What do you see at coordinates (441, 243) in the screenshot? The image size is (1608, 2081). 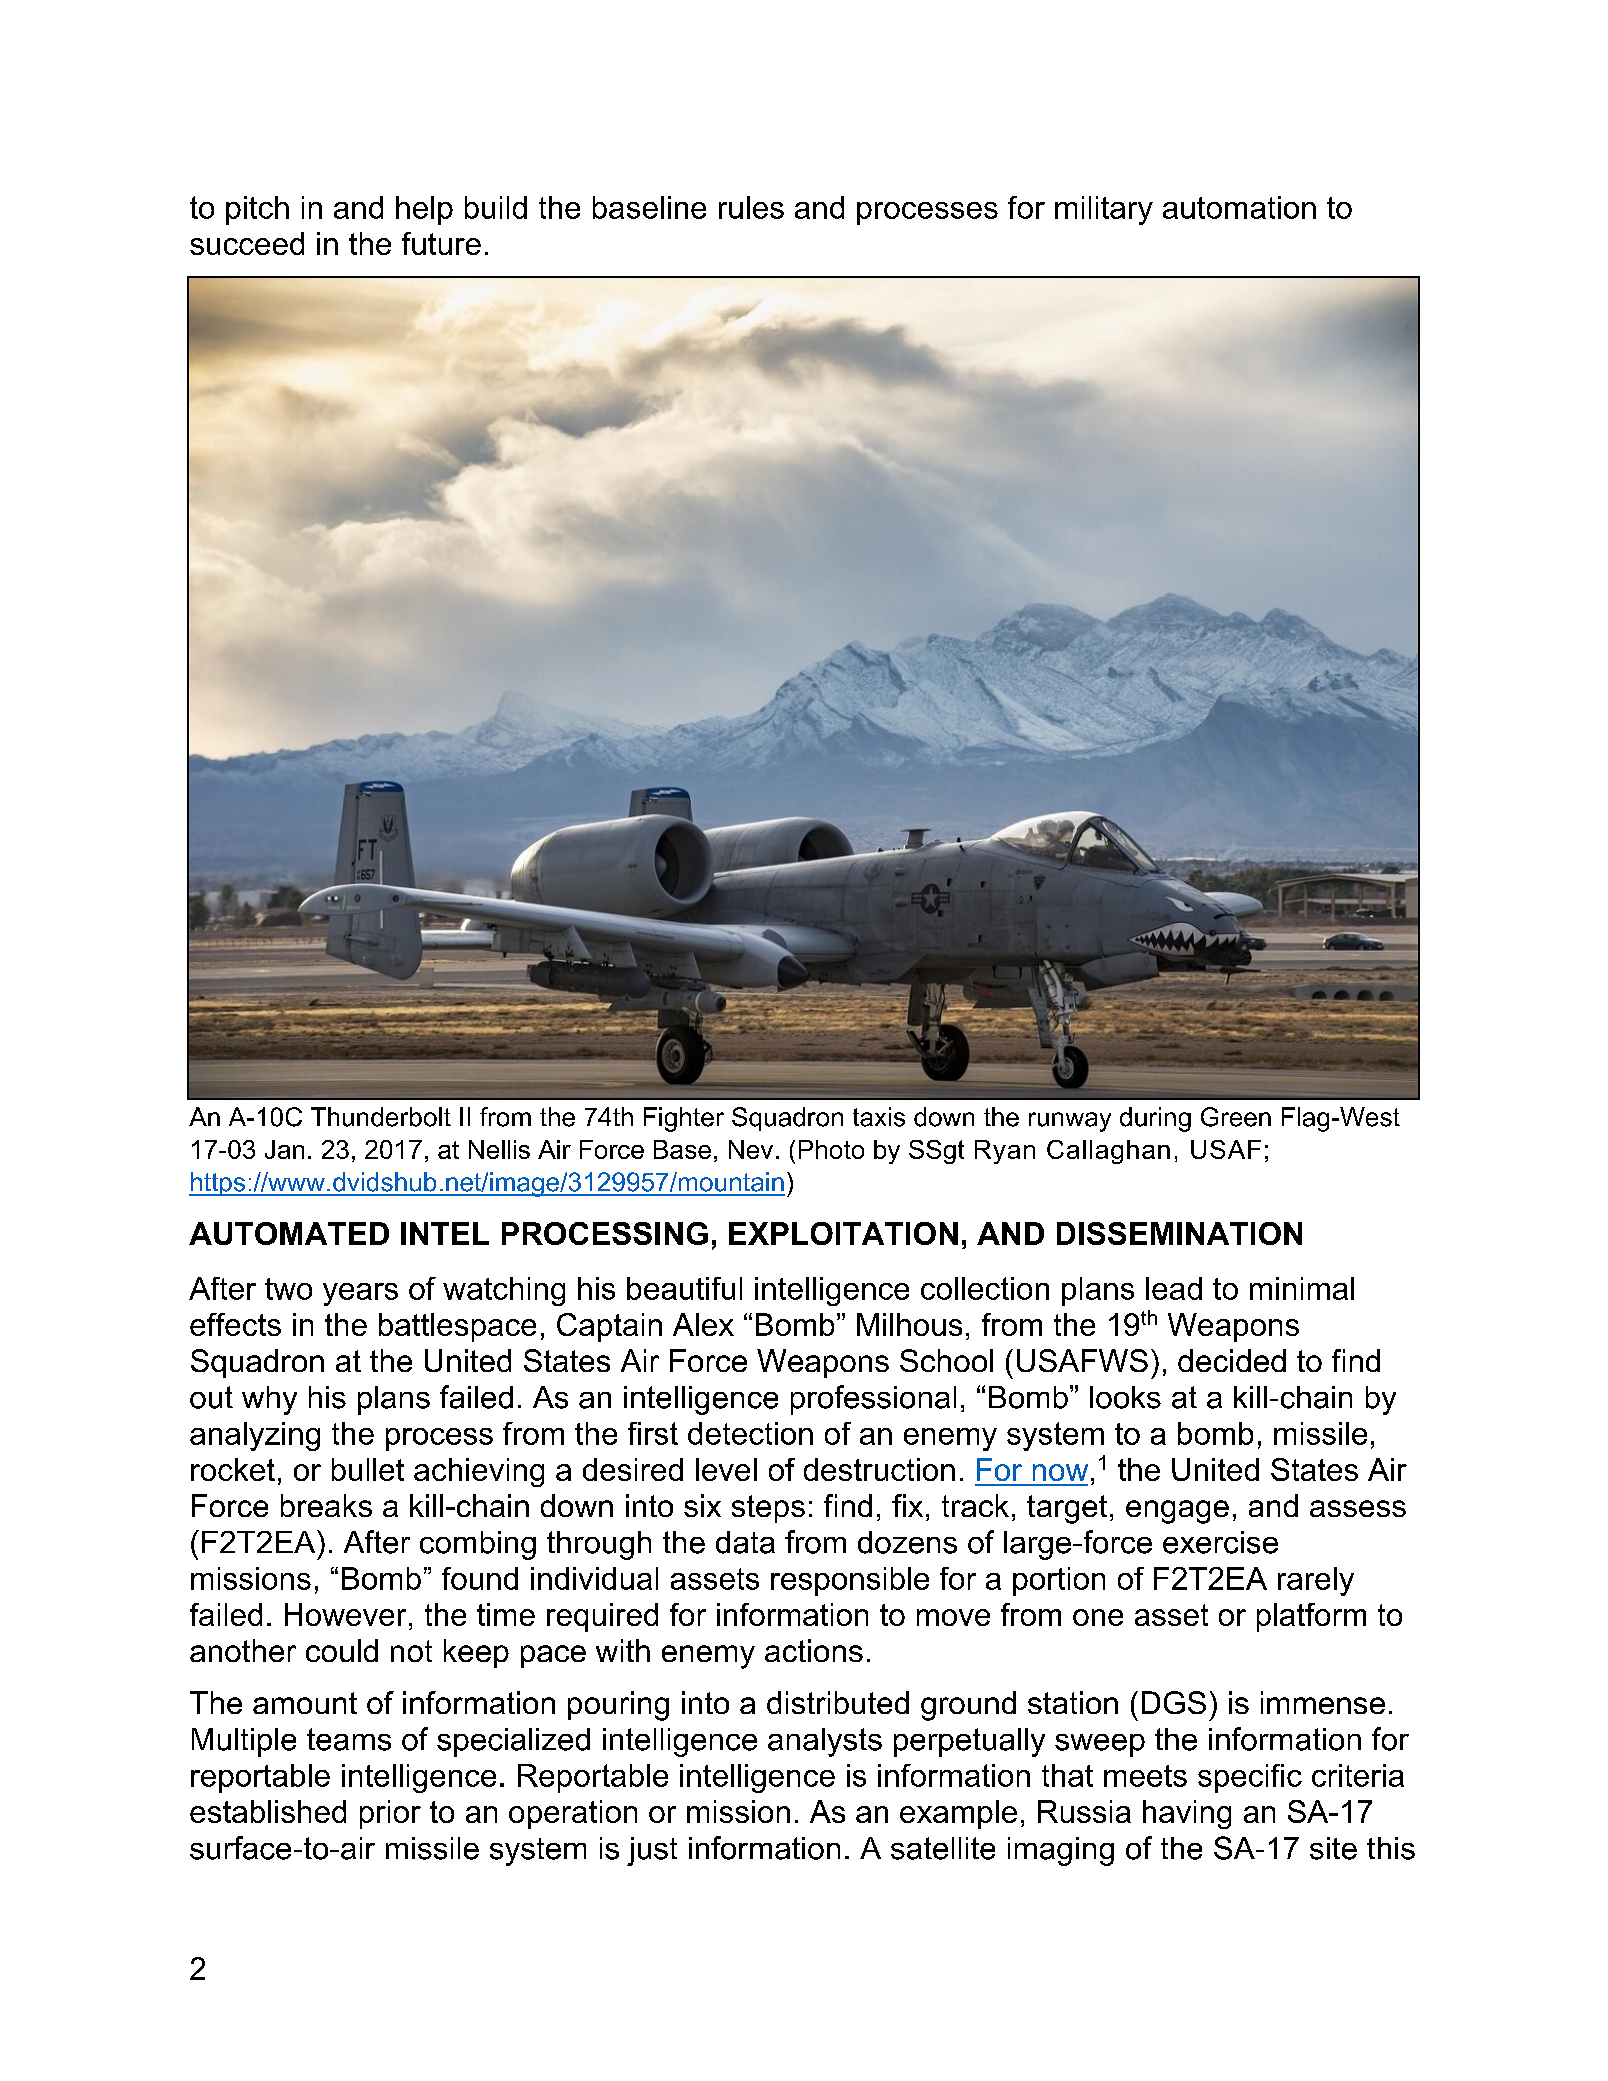 I see `future` at bounding box center [441, 243].
